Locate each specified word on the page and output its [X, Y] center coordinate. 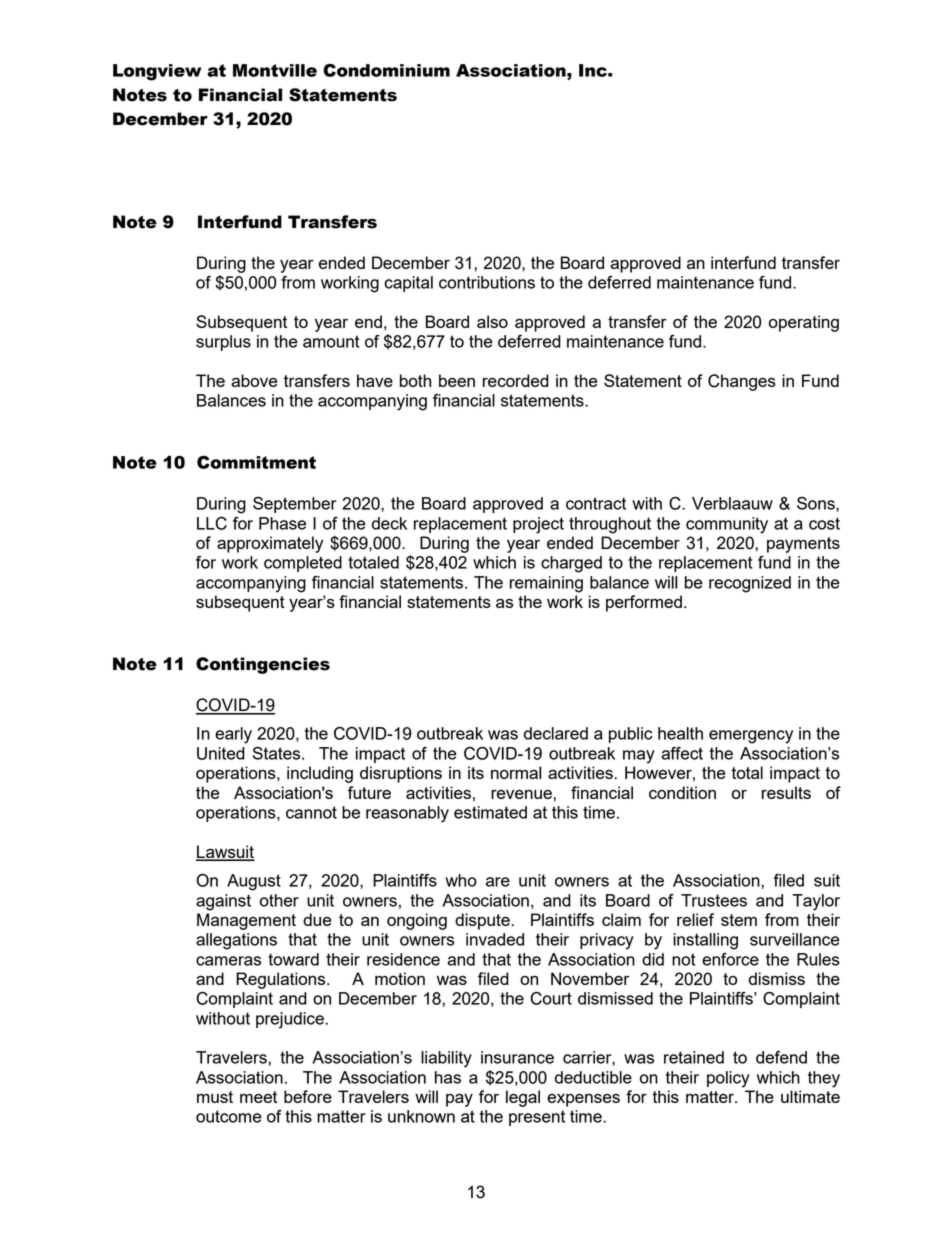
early [233, 735]
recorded [516, 380]
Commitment [256, 462]
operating [804, 323]
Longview [157, 72]
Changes [742, 382]
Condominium [386, 70]
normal [516, 772]
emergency [751, 737]
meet [258, 1097]
